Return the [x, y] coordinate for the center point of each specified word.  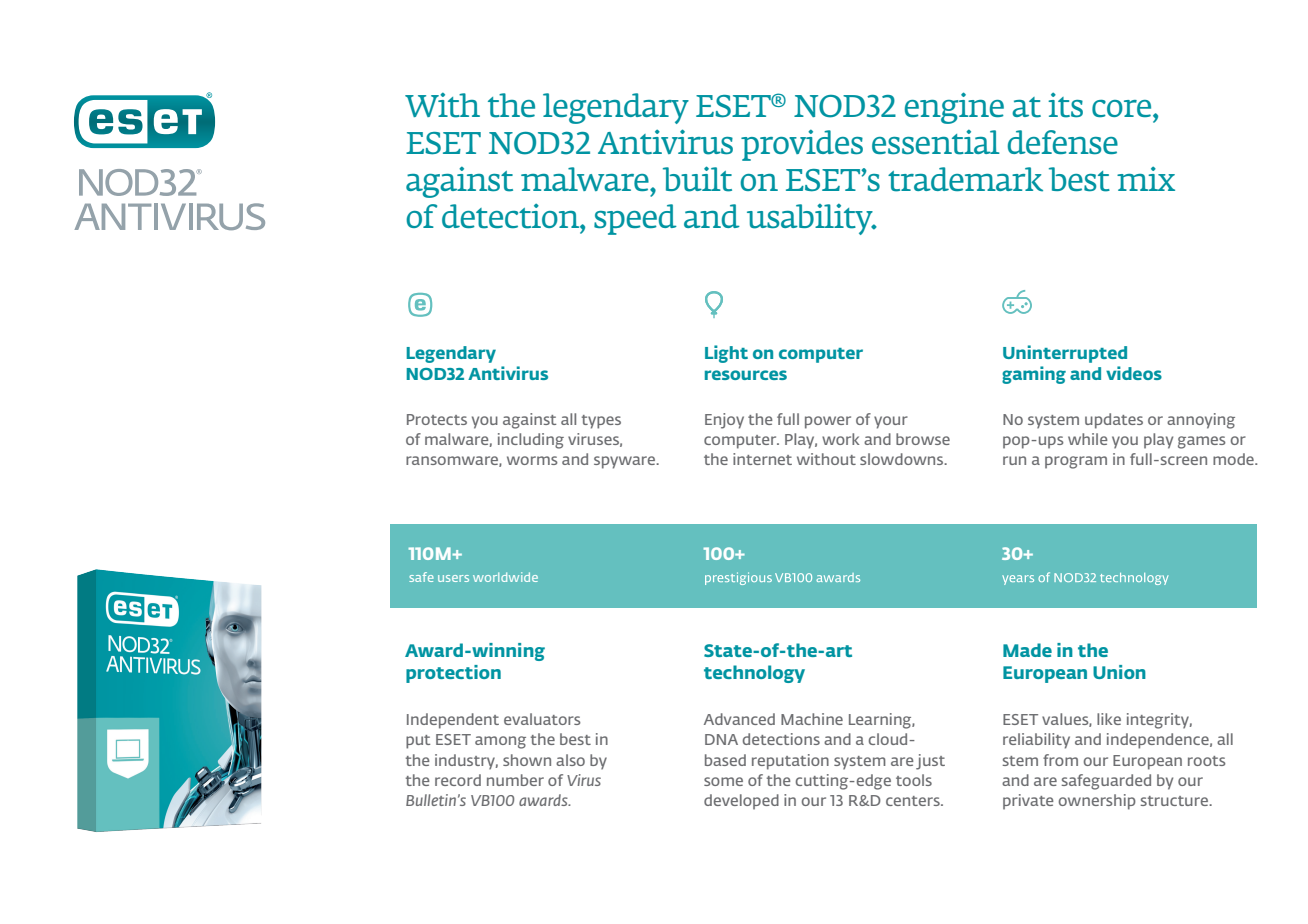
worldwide [505, 577]
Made [1027, 650]
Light [726, 354]
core [1123, 108]
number [515, 780]
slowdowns [903, 459]
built [697, 179]
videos [1134, 373]
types [601, 422]
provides [802, 145]
